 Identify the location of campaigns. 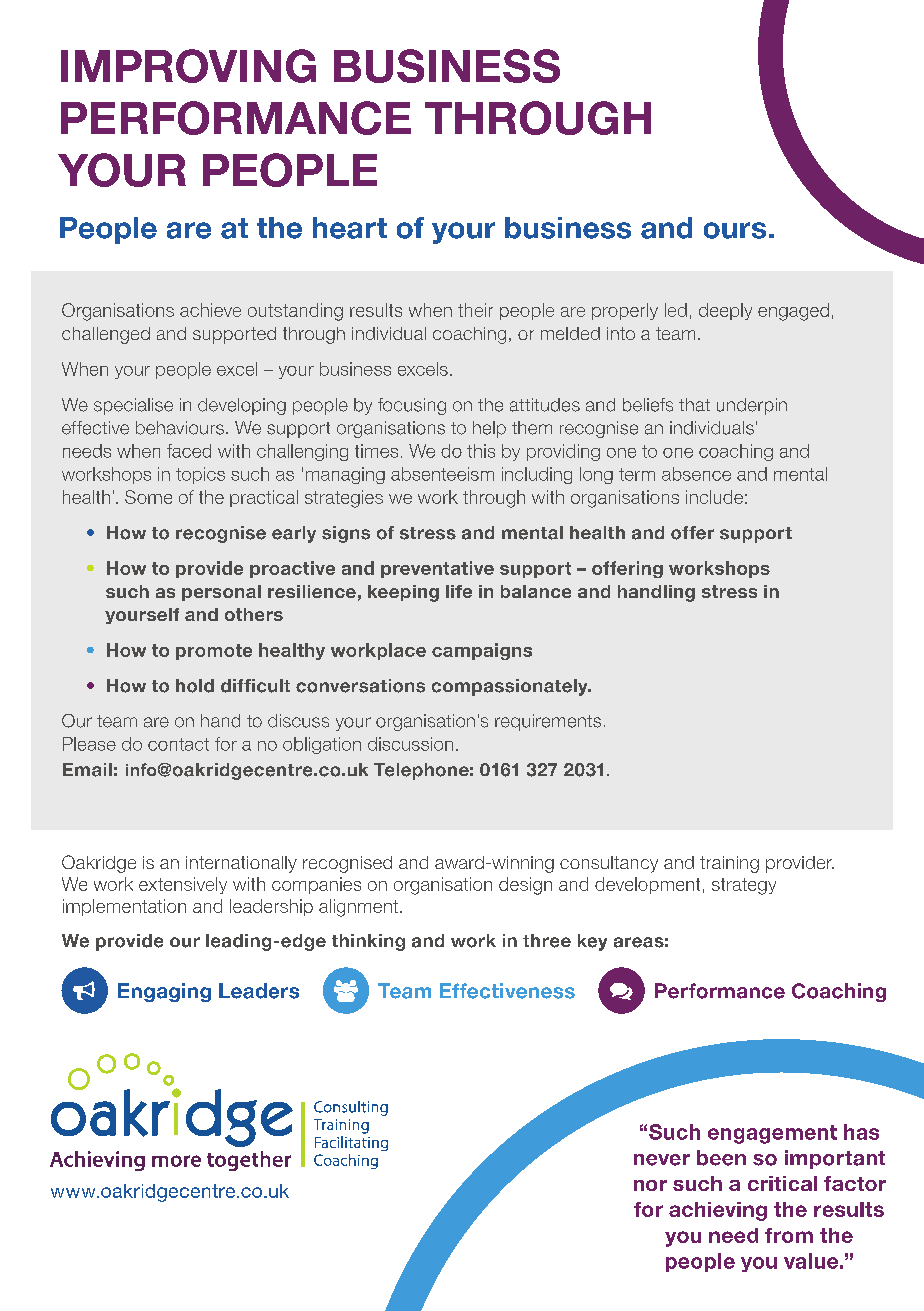
(482, 651).
